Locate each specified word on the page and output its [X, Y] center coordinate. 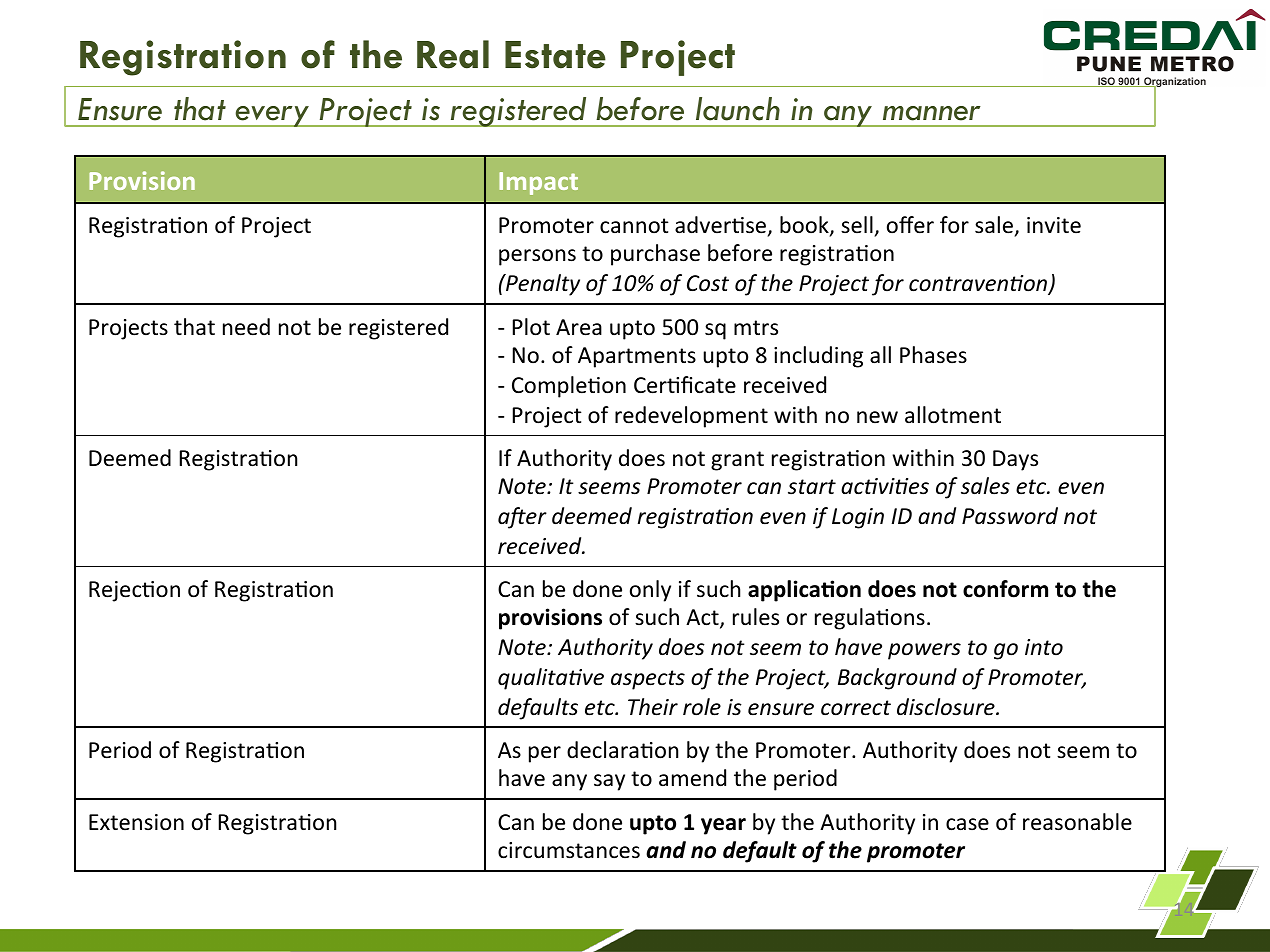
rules [756, 617]
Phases [933, 355]
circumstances [569, 850]
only [650, 591]
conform [1005, 589]
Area [579, 327]
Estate [555, 55]
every [272, 116]
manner [932, 113]
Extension [136, 822]
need [246, 327]
